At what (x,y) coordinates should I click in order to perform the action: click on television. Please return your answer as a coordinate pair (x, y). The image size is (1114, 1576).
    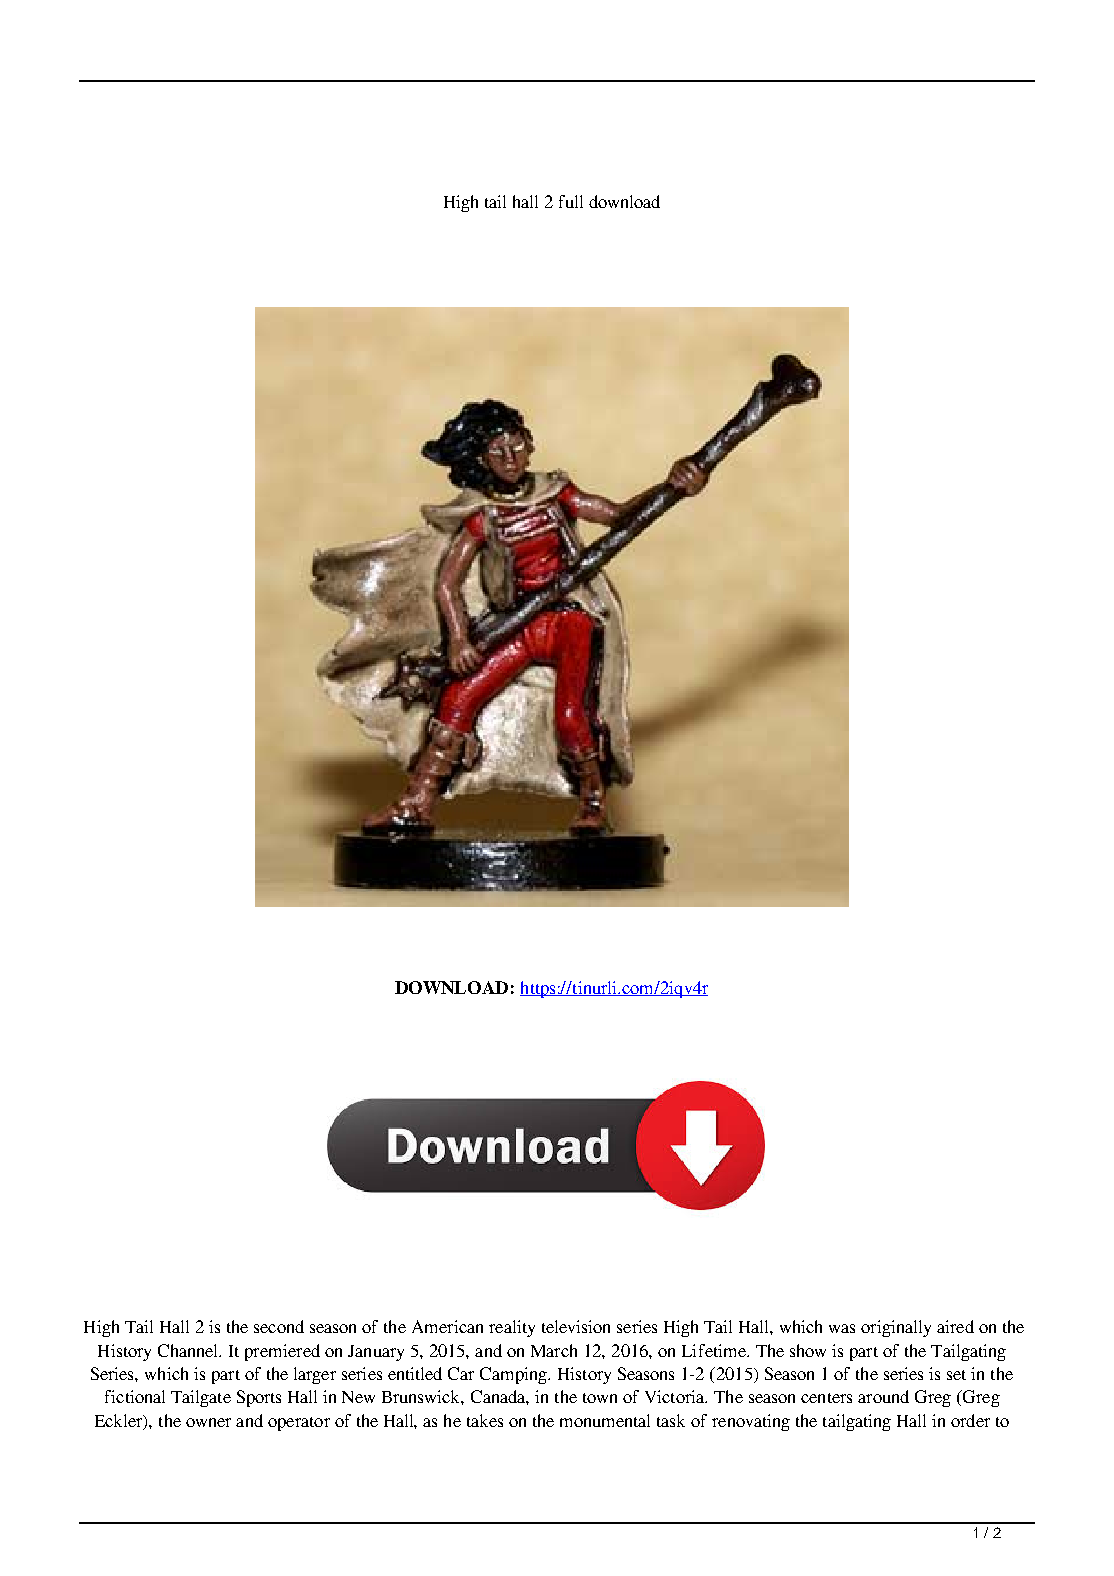
    Looking at the image, I should click on (576, 1326).
